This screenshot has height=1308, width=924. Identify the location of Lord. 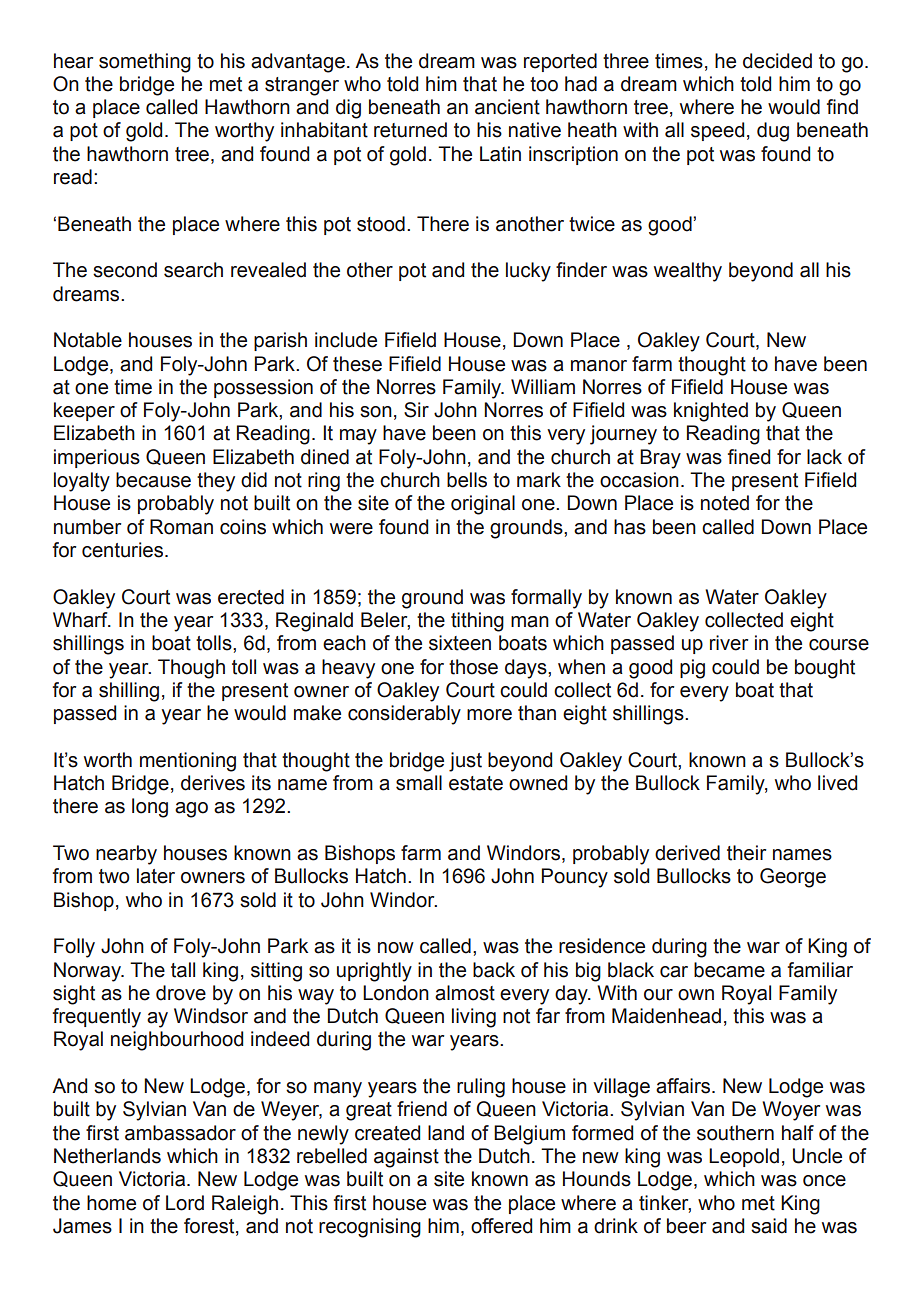
(185, 1203).
